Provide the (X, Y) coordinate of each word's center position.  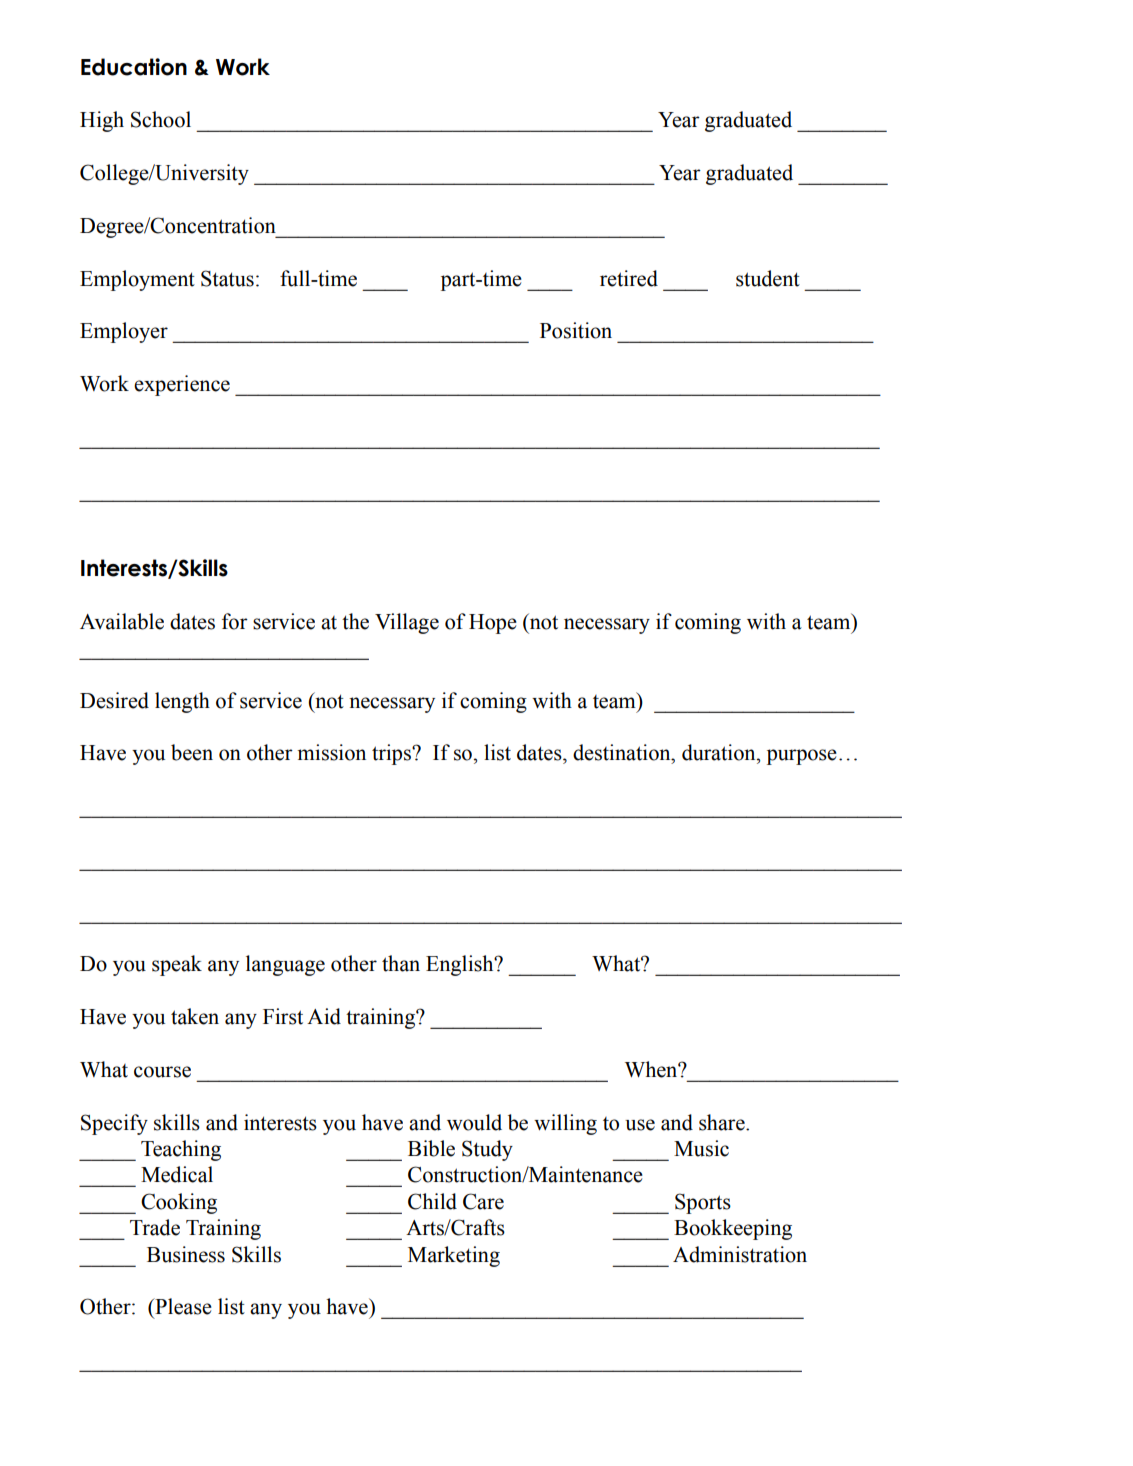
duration (720, 752)
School (161, 119)
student (768, 278)
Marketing (454, 1256)
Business (186, 1254)
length (182, 702)
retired (629, 278)
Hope (493, 624)
